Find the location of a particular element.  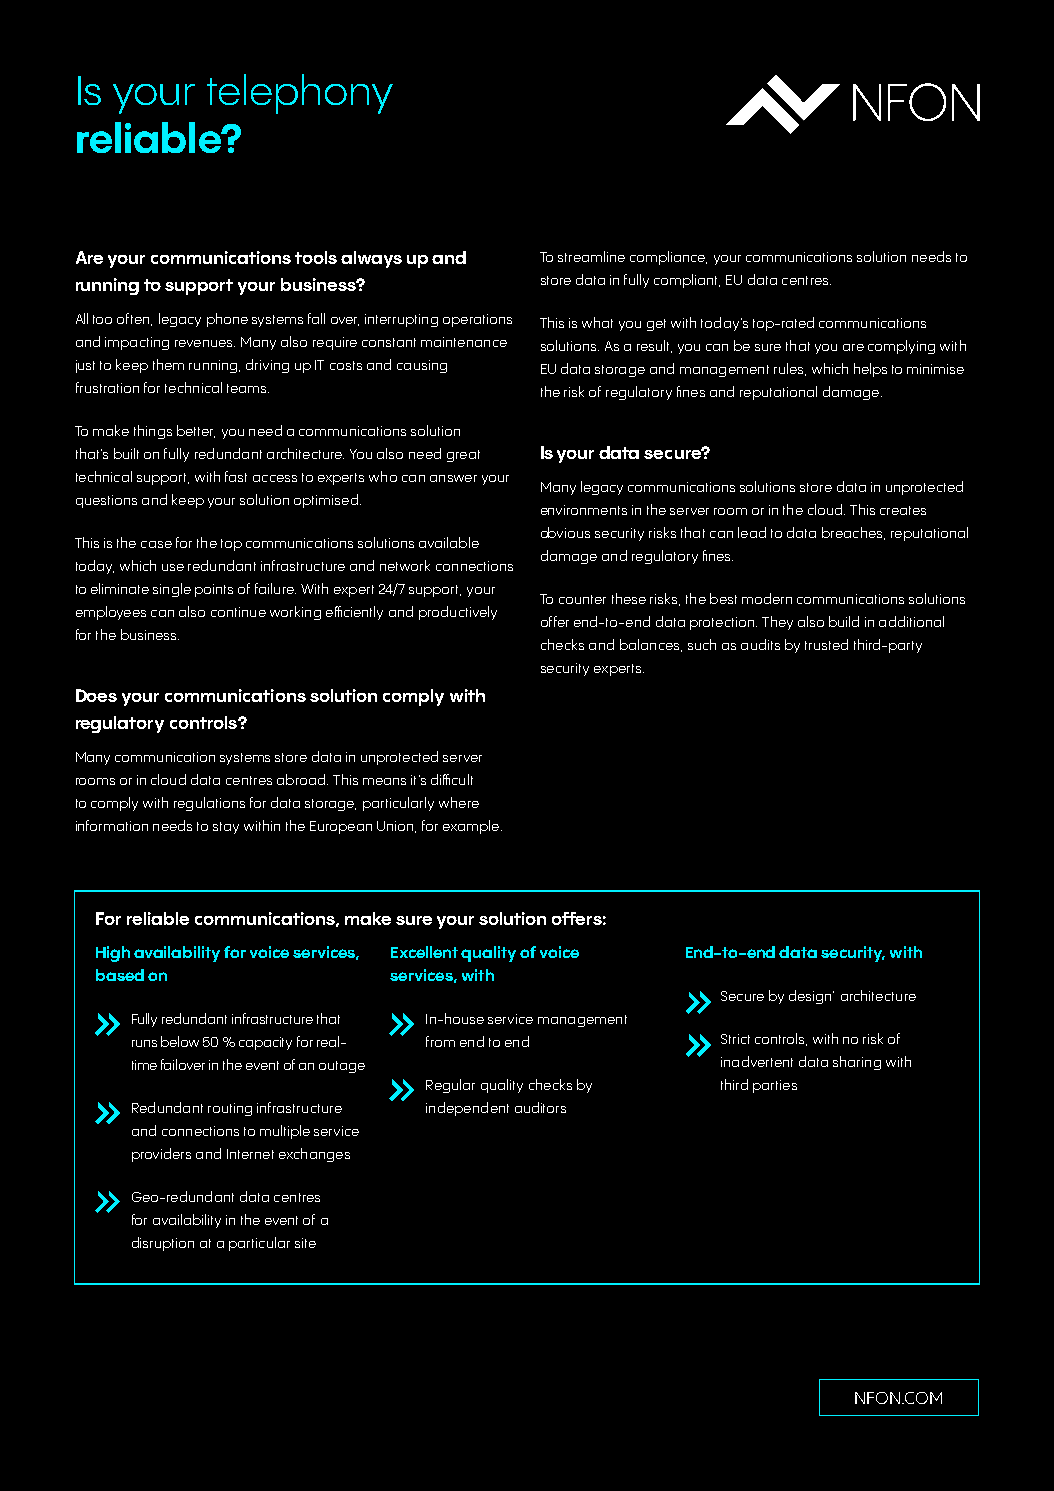

design is located at coordinates (811, 997).
